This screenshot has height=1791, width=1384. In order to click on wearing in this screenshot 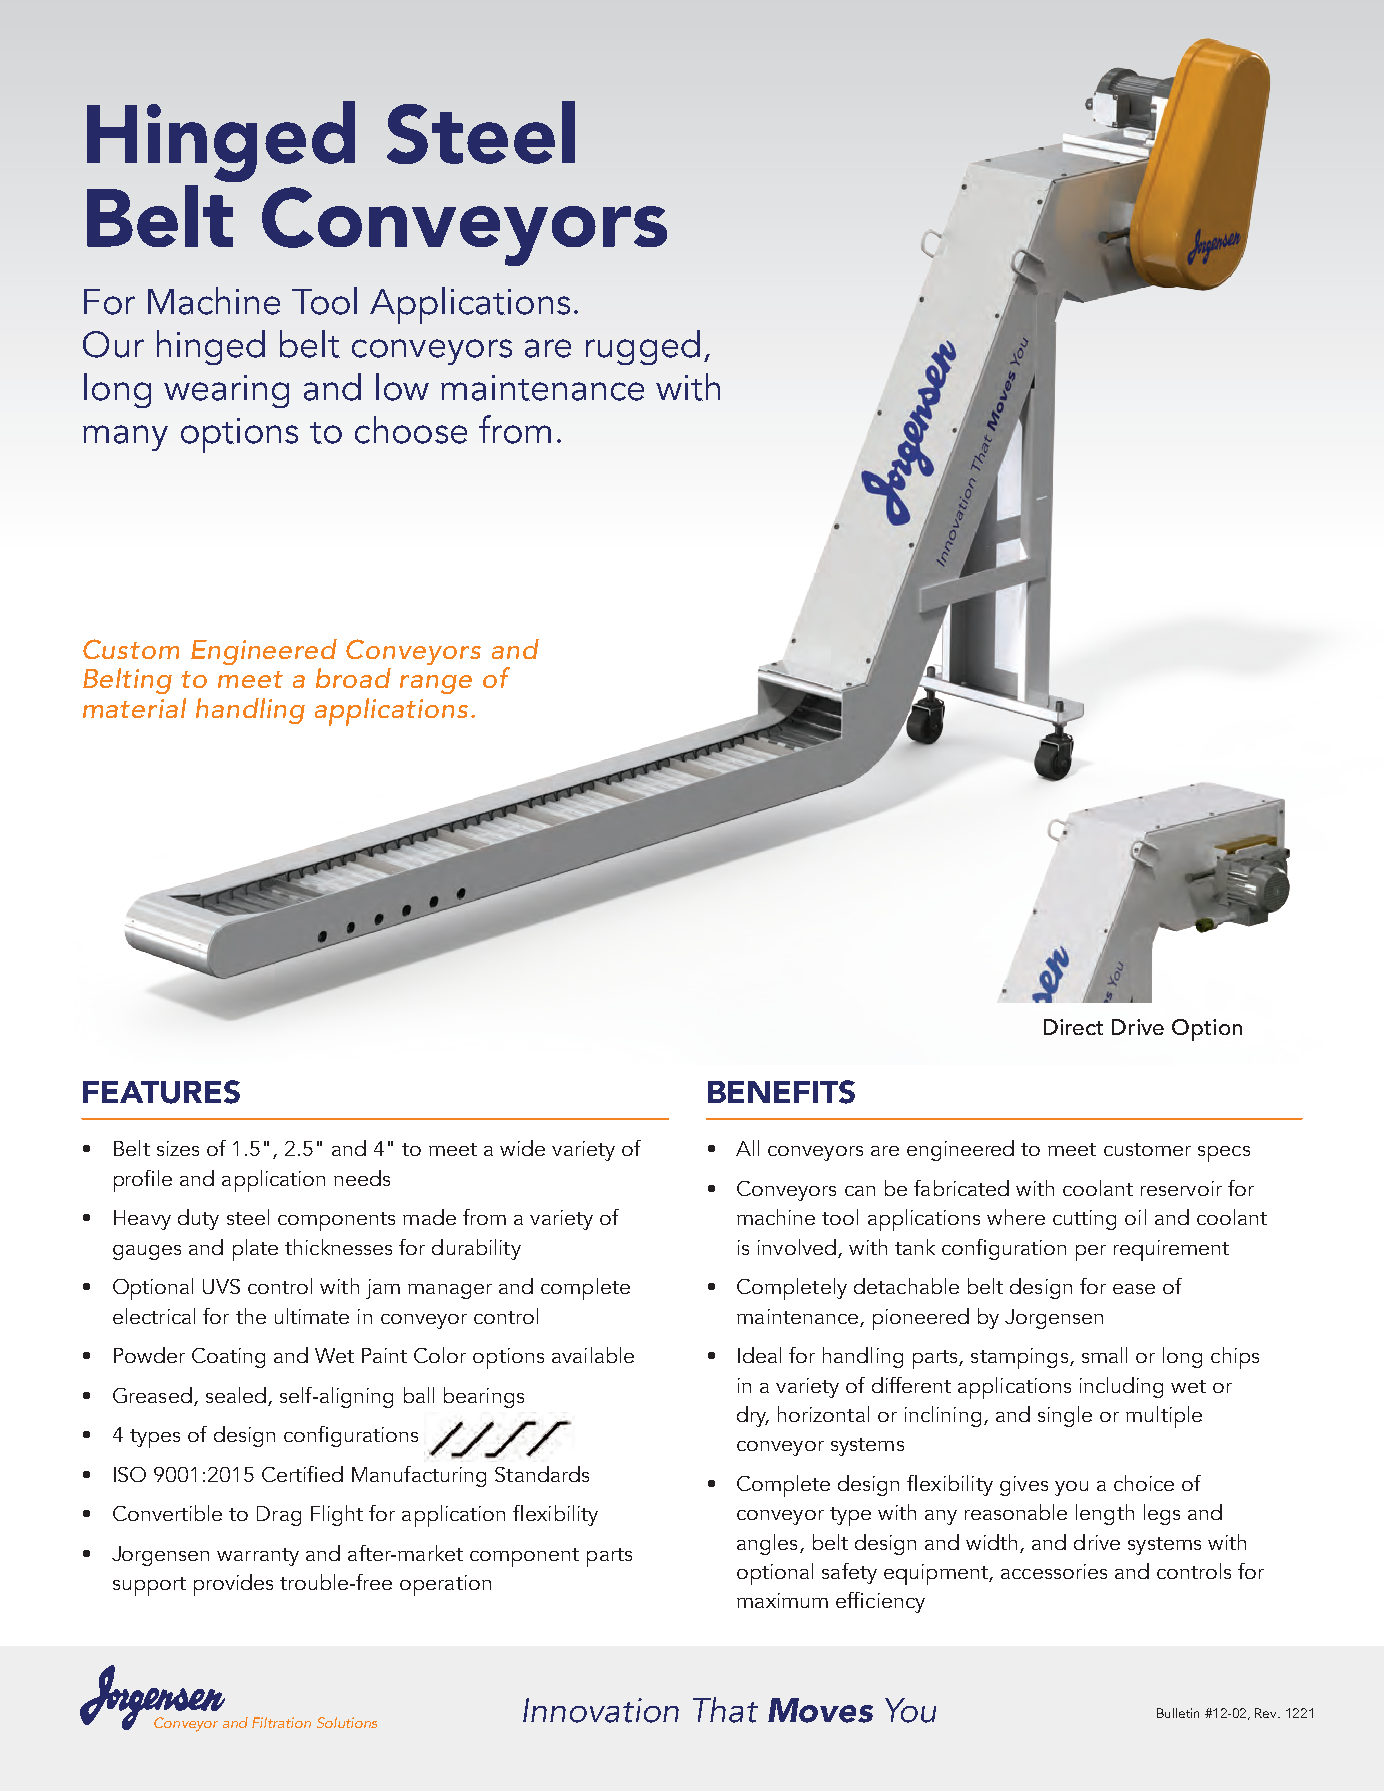, I will do `click(226, 391)`.
